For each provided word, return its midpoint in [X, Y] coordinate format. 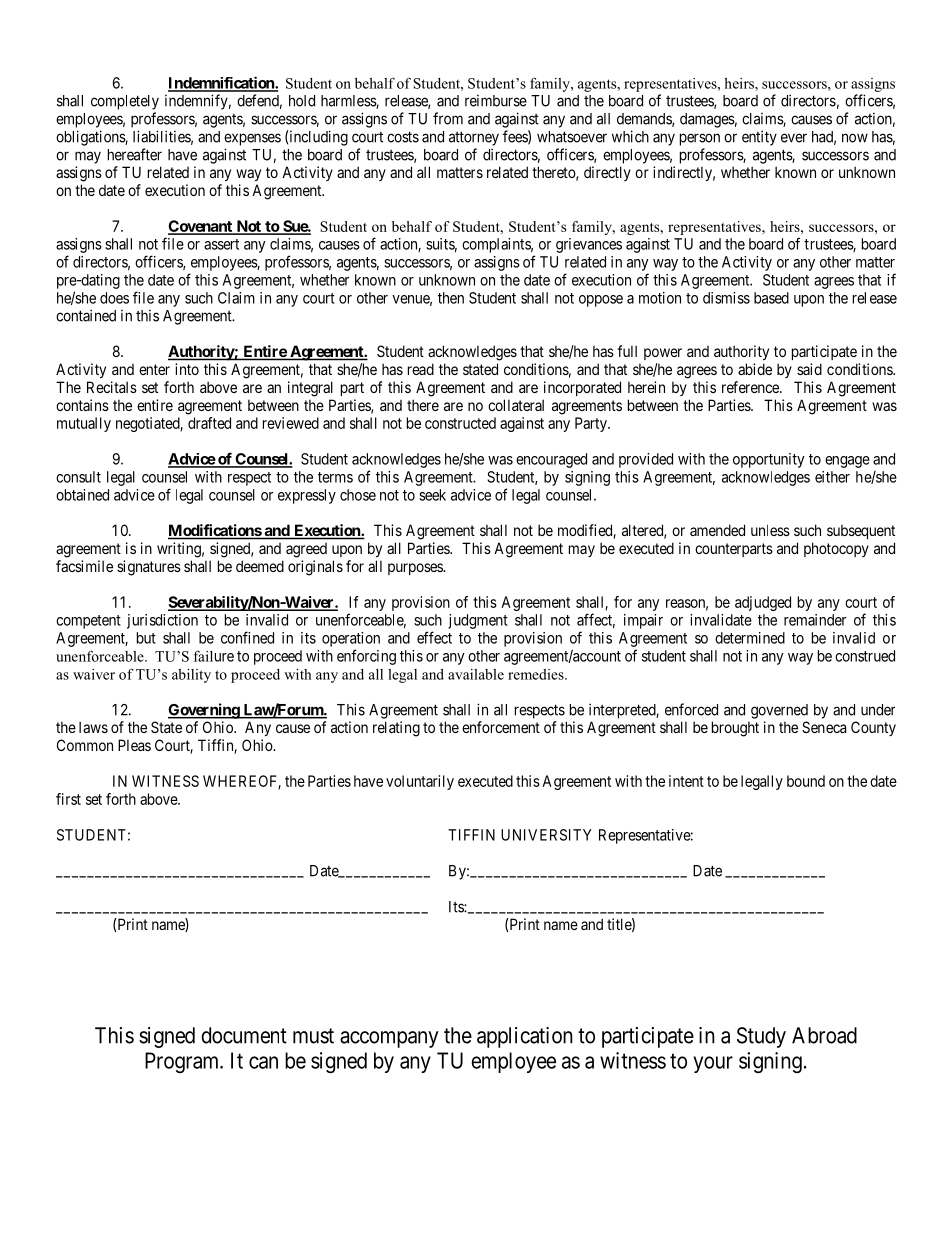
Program [183, 1062]
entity [759, 138]
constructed [460, 423]
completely [125, 102]
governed [779, 711]
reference [751, 387]
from [448, 118]
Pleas [134, 745]
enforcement [501, 727]
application [525, 1037]
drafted [209, 423]
